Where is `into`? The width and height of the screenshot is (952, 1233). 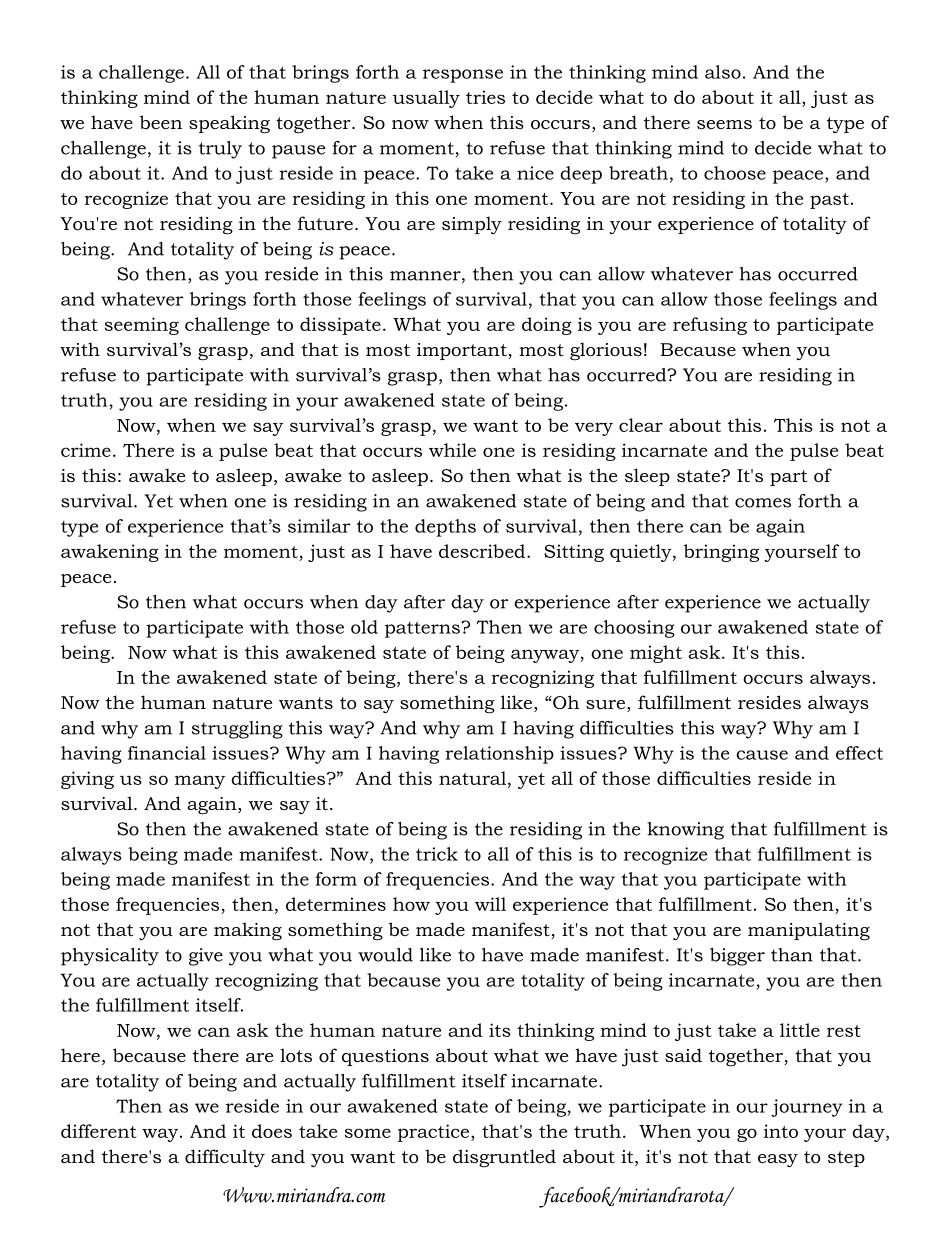 into is located at coordinates (781, 1131).
